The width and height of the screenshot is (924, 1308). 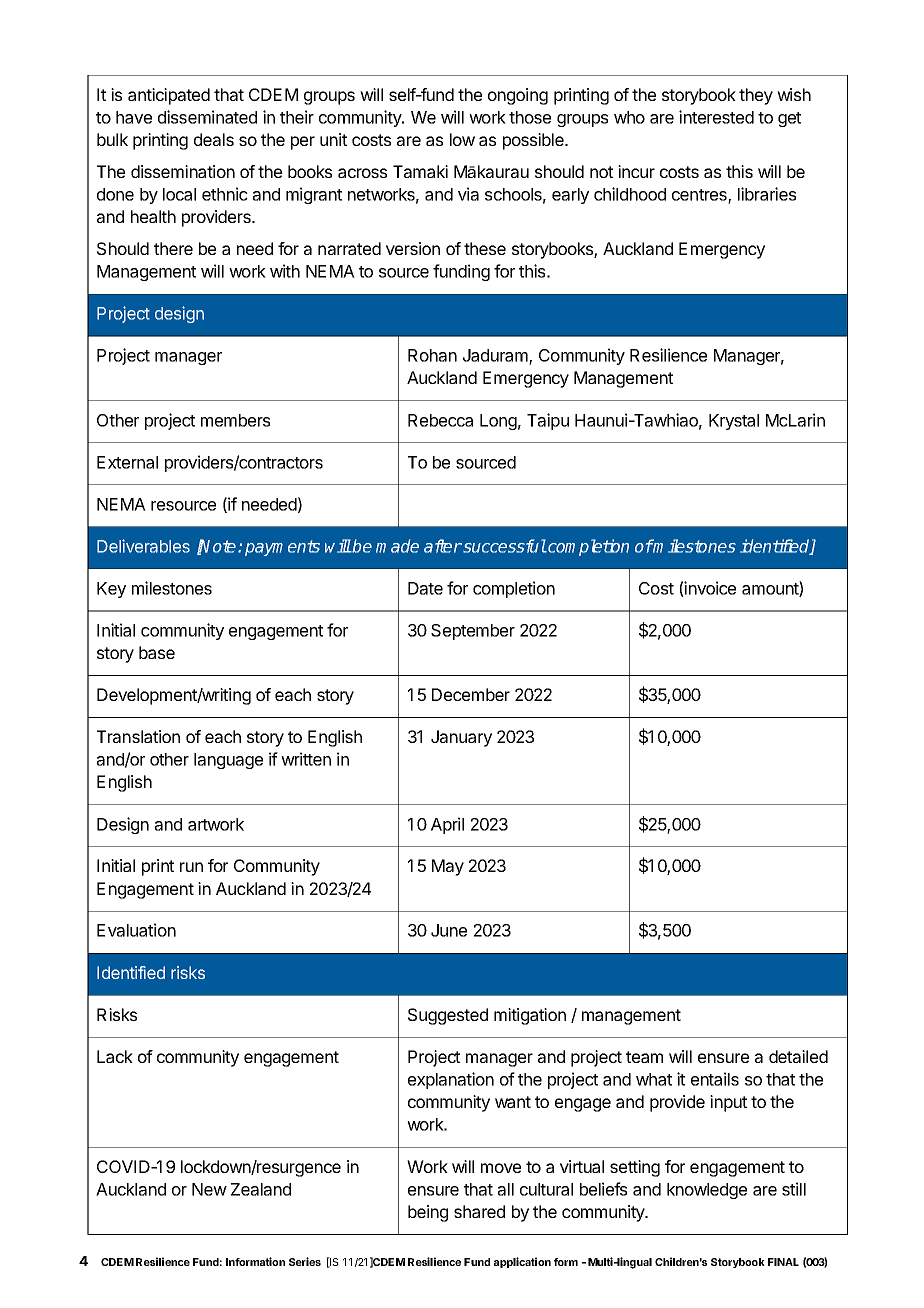 I want to click on invoice, so click(x=709, y=589).
